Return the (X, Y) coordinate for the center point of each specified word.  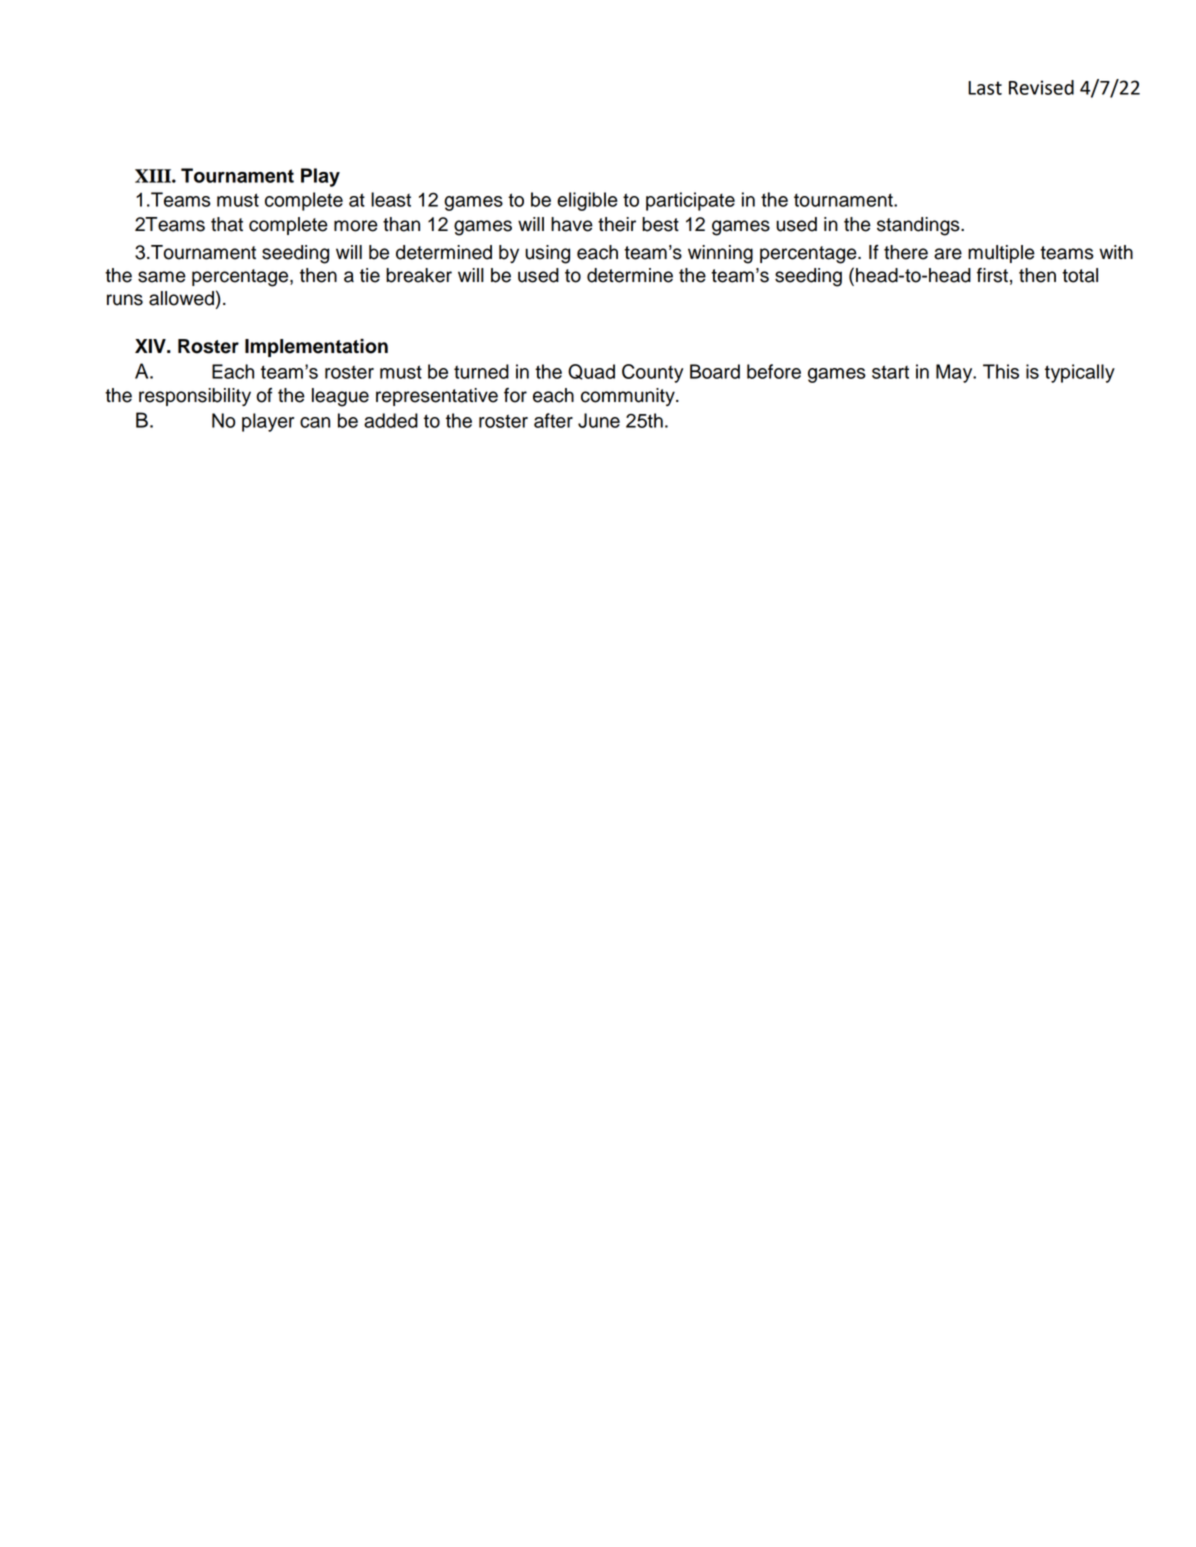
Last (985, 88)
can (315, 422)
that (227, 224)
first (992, 275)
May (955, 373)
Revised (1041, 87)
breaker (419, 275)
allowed (181, 298)
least (391, 199)
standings (919, 226)
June (599, 420)
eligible (587, 201)
